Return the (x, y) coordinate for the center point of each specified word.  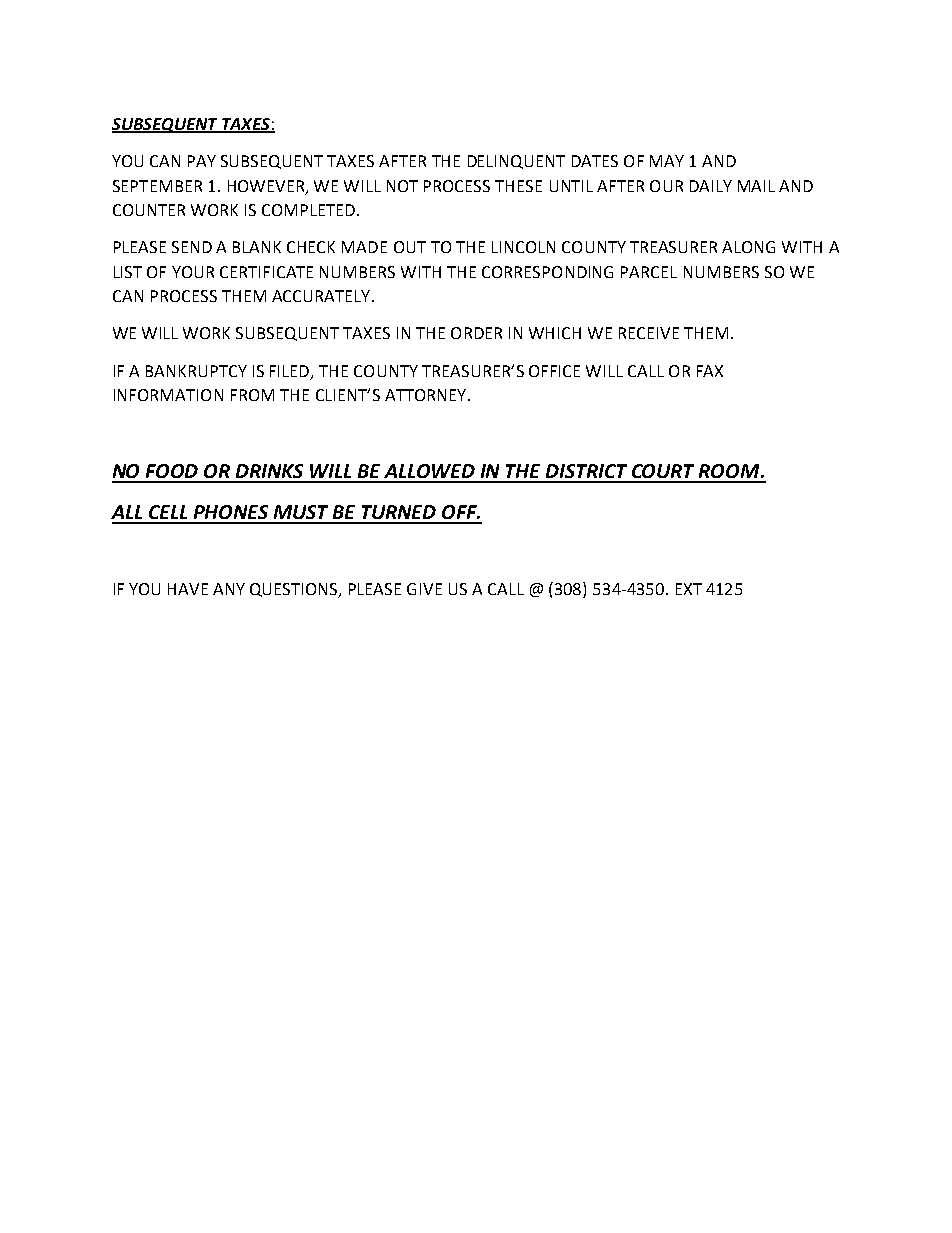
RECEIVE (649, 333)
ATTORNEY (427, 395)
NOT (402, 186)
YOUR (193, 272)
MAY (667, 161)
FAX (710, 371)
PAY (202, 161)
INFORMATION (168, 395)
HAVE (188, 589)
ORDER (476, 333)
